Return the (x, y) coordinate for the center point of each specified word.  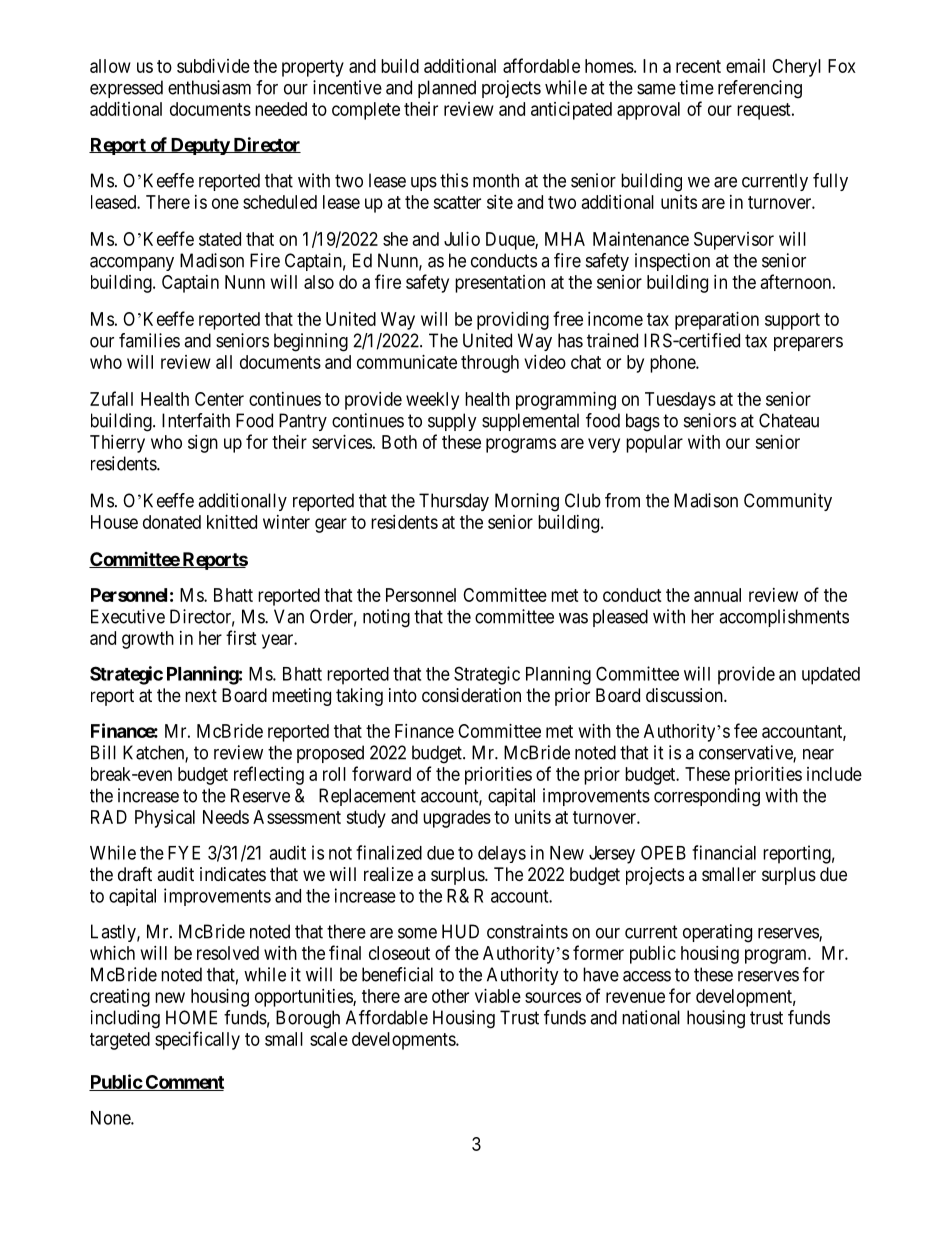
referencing (760, 89)
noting (386, 618)
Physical (165, 819)
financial (724, 852)
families (149, 340)
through (490, 364)
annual (717, 595)
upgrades (457, 819)
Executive (128, 616)
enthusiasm (209, 87)
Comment (184, 1083)
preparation (717, 321)
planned (447, 89)
